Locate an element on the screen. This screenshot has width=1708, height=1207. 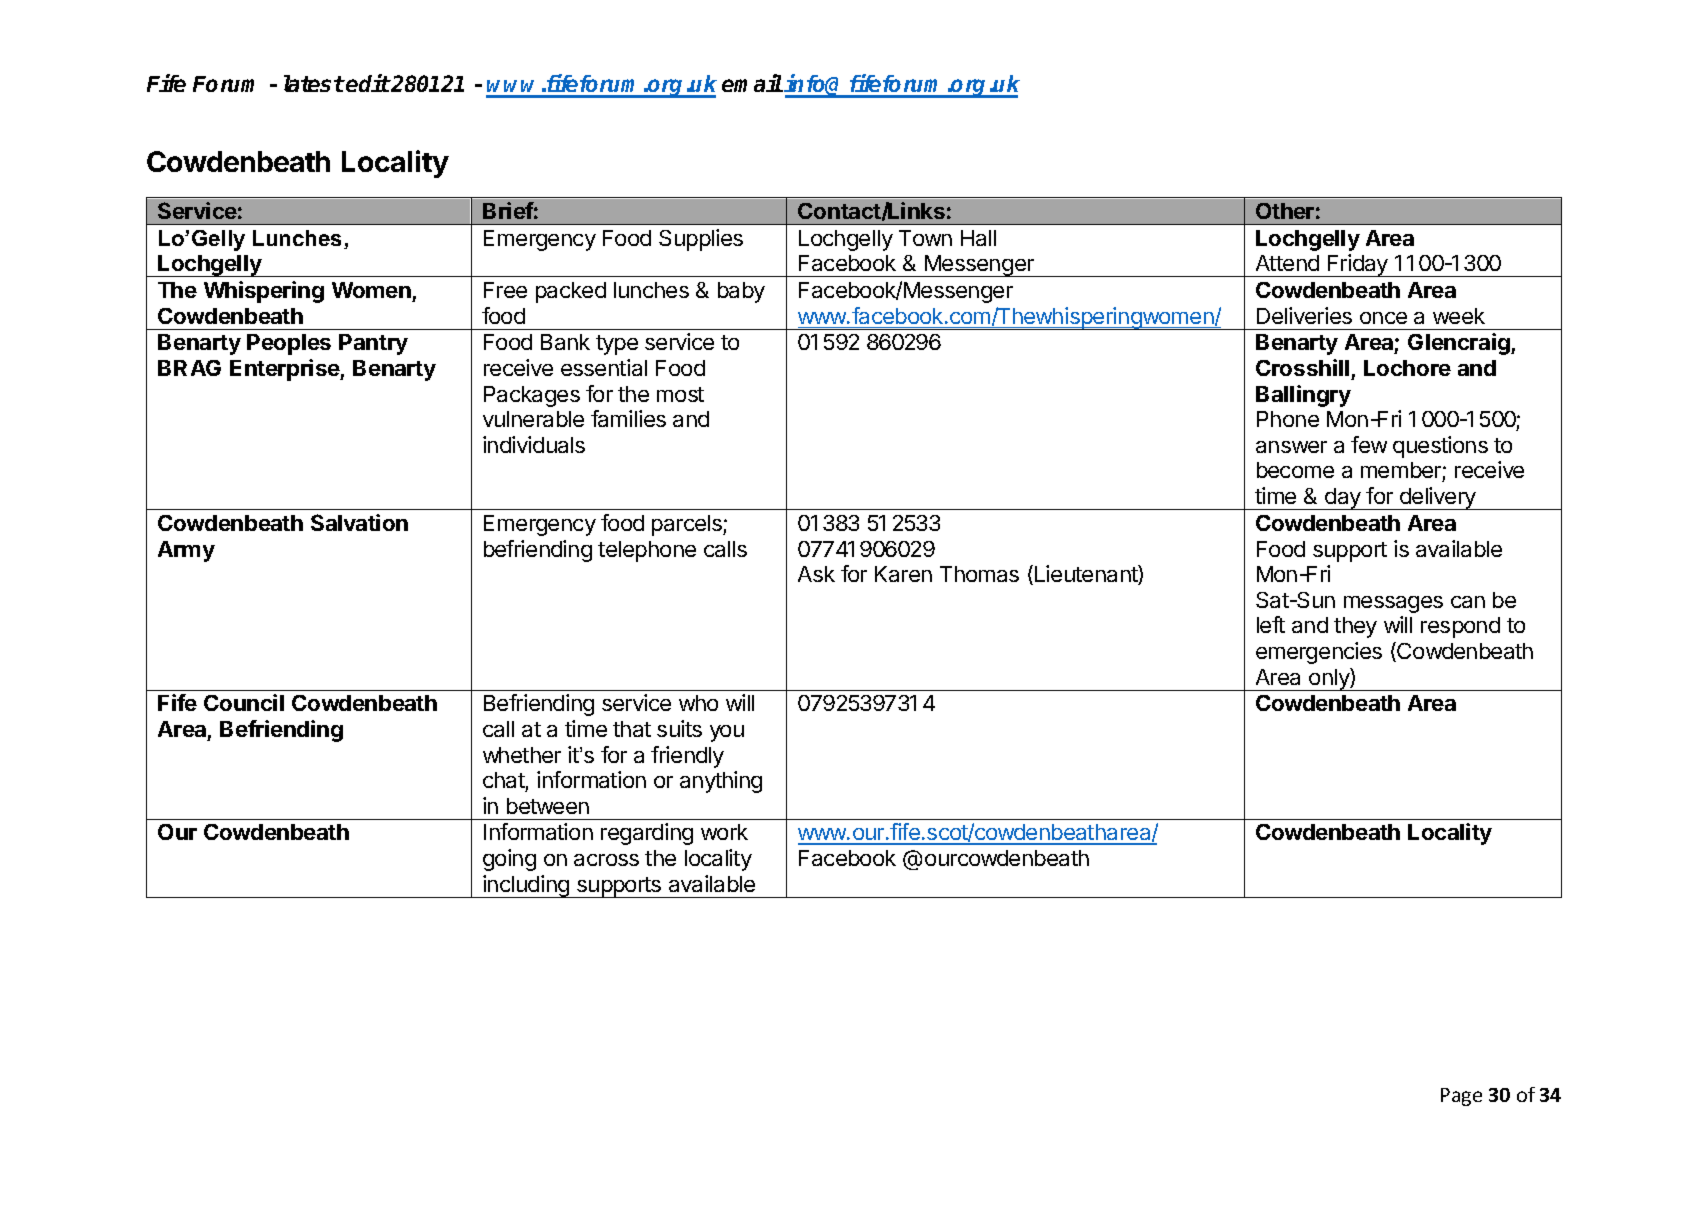
emergencies is located at coordinates (1319, 653).
